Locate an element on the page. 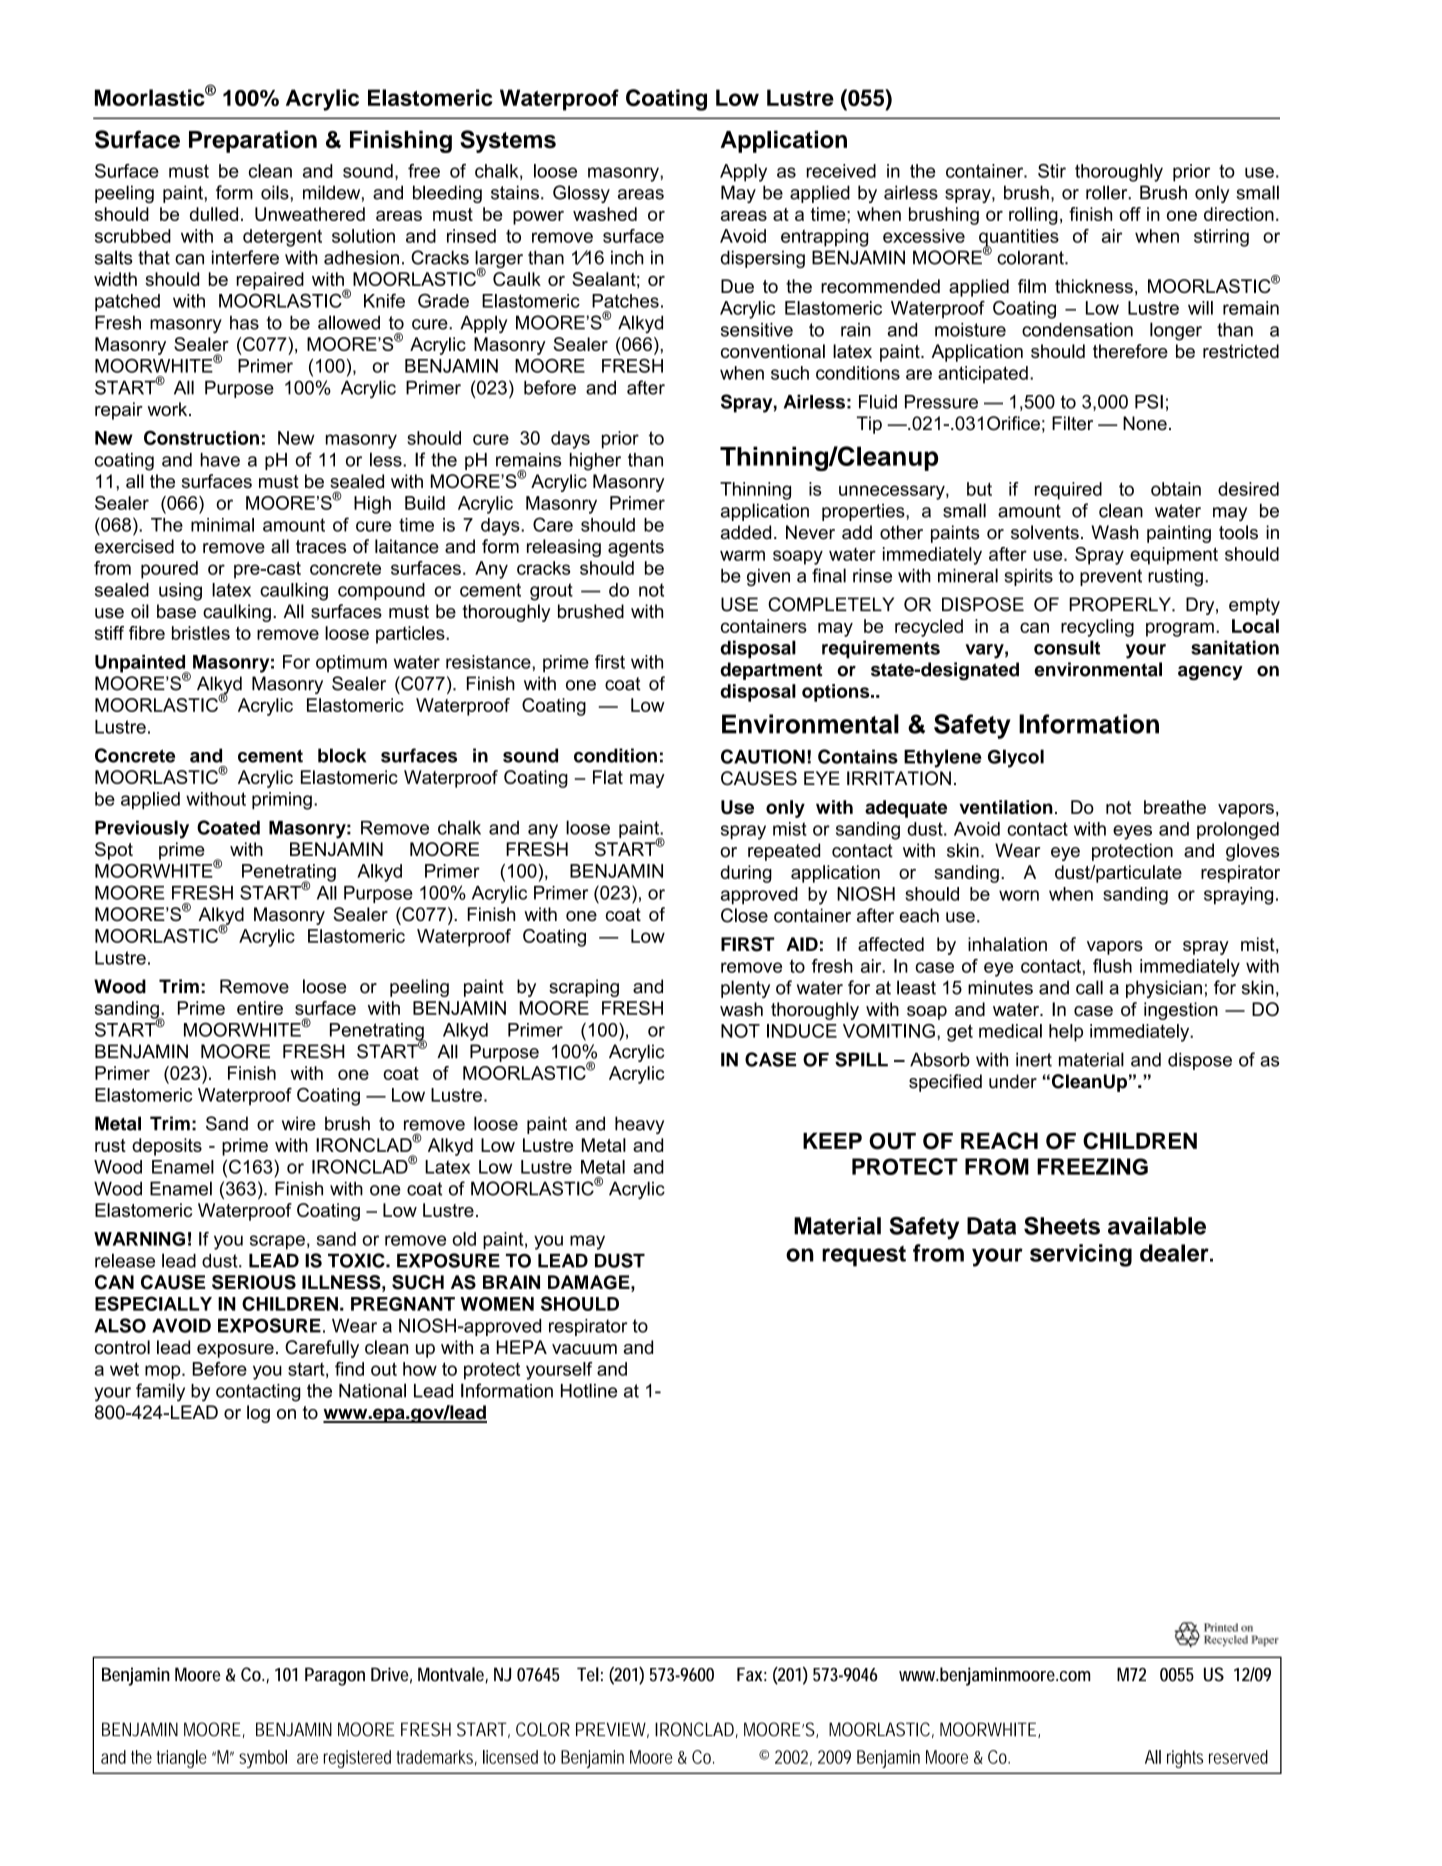 The width and height of the page is (1442, 1866). servicing is located at coordinates (1081, 1255).
